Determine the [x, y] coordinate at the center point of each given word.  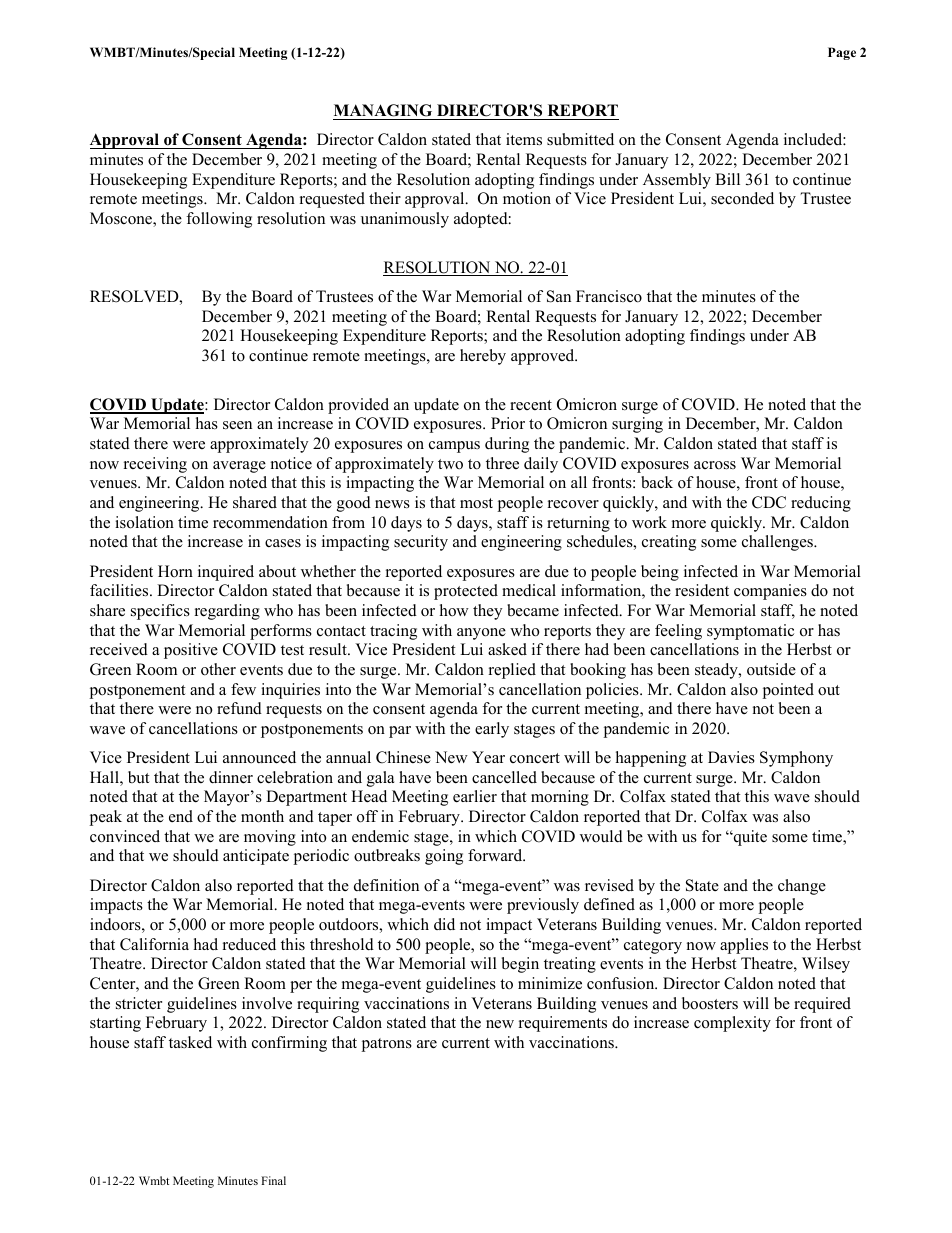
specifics [160, 612]
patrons [386, 1045]
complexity [732, 1024]
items [524, 139]
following [219, 220]
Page [842, 53]
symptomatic [750, 632]
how [454, 610]
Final [273, 1180]
